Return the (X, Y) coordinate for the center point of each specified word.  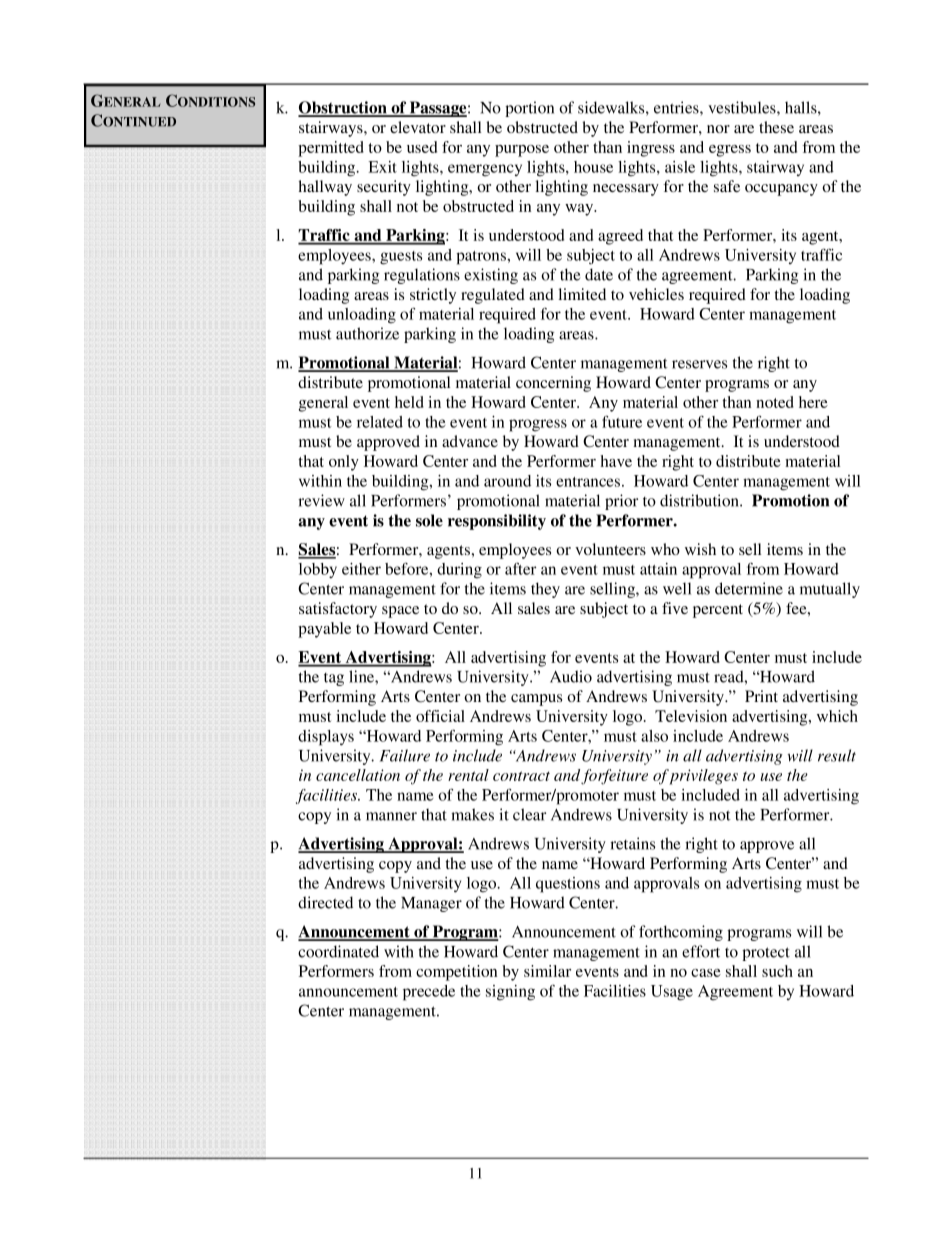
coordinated (338, 951)
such (777, 971)
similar (547, 971)
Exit (382, 167)
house (593, 167)
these (776, 127)
